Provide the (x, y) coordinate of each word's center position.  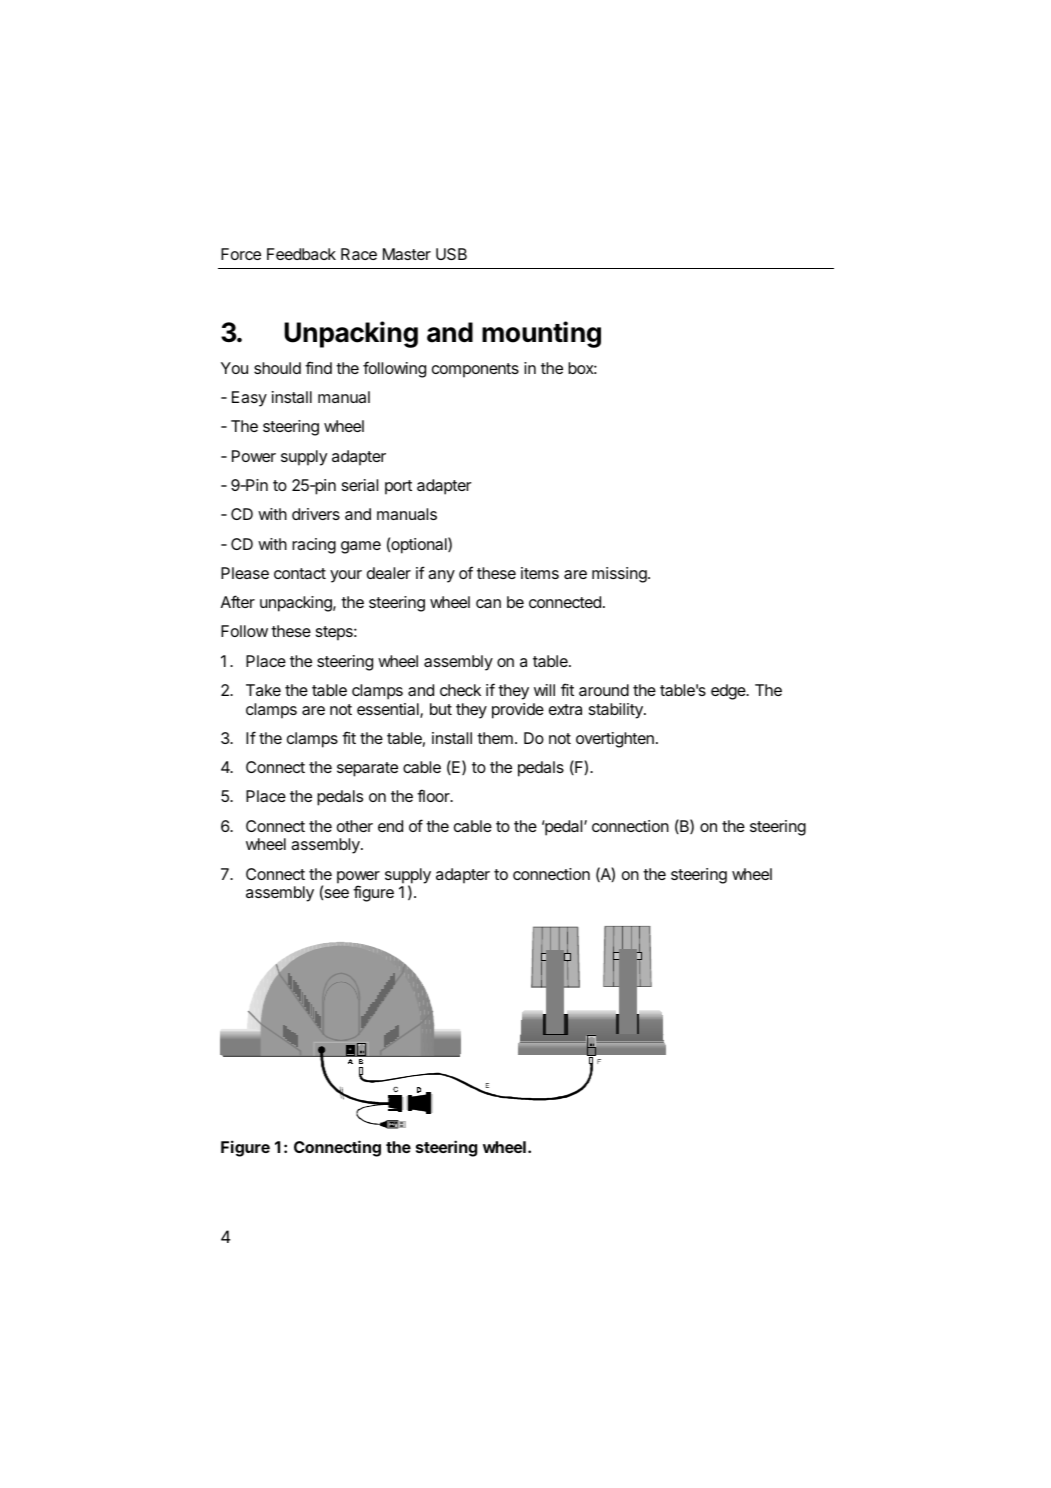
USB (451, 254)
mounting (541, 334)
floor (434, 795)
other (355, 826)
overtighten (615, 740)
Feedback (301, 254)
